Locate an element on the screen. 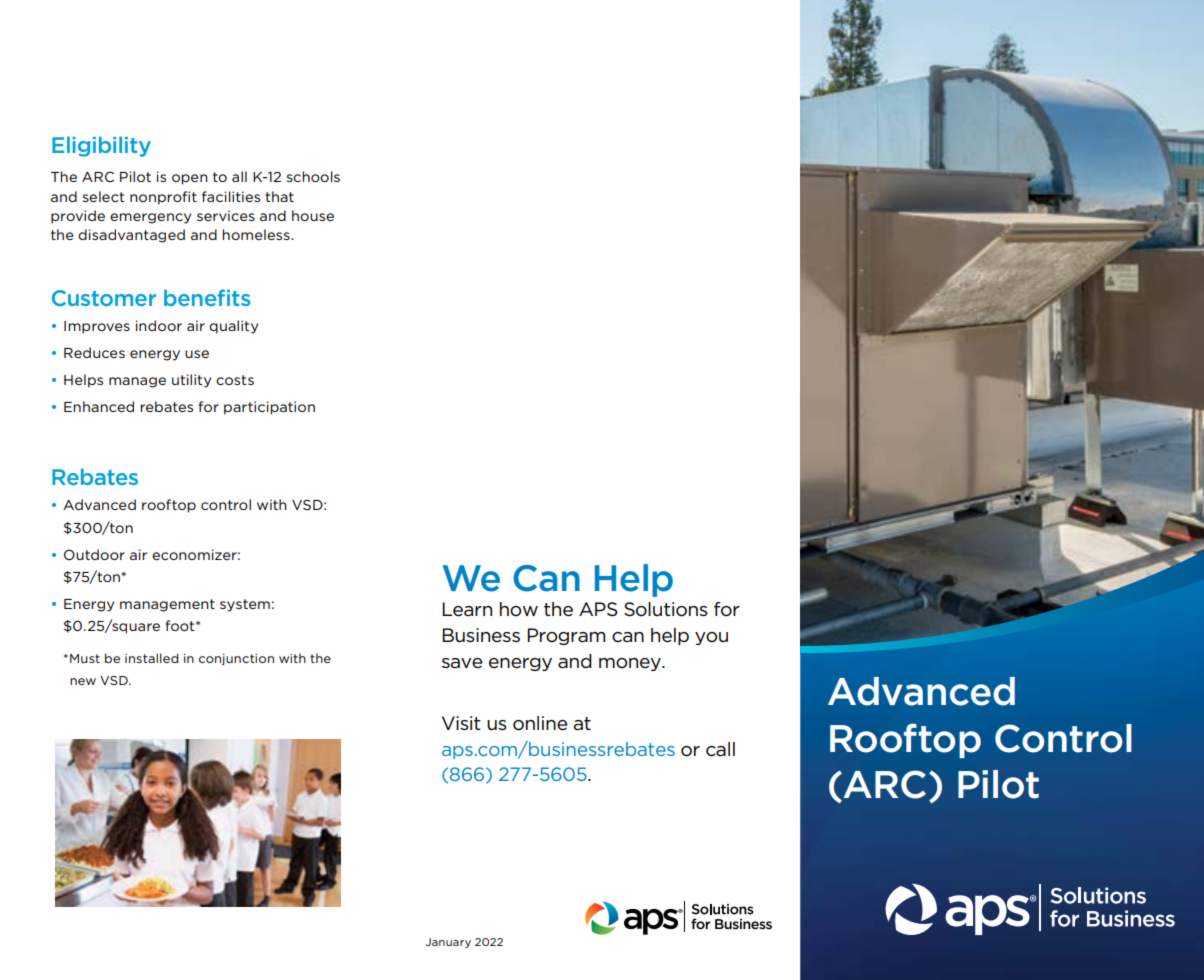 Image resolution: width=1204 pixels, height=980 pixels. save is located at coordinates (462, 663).
